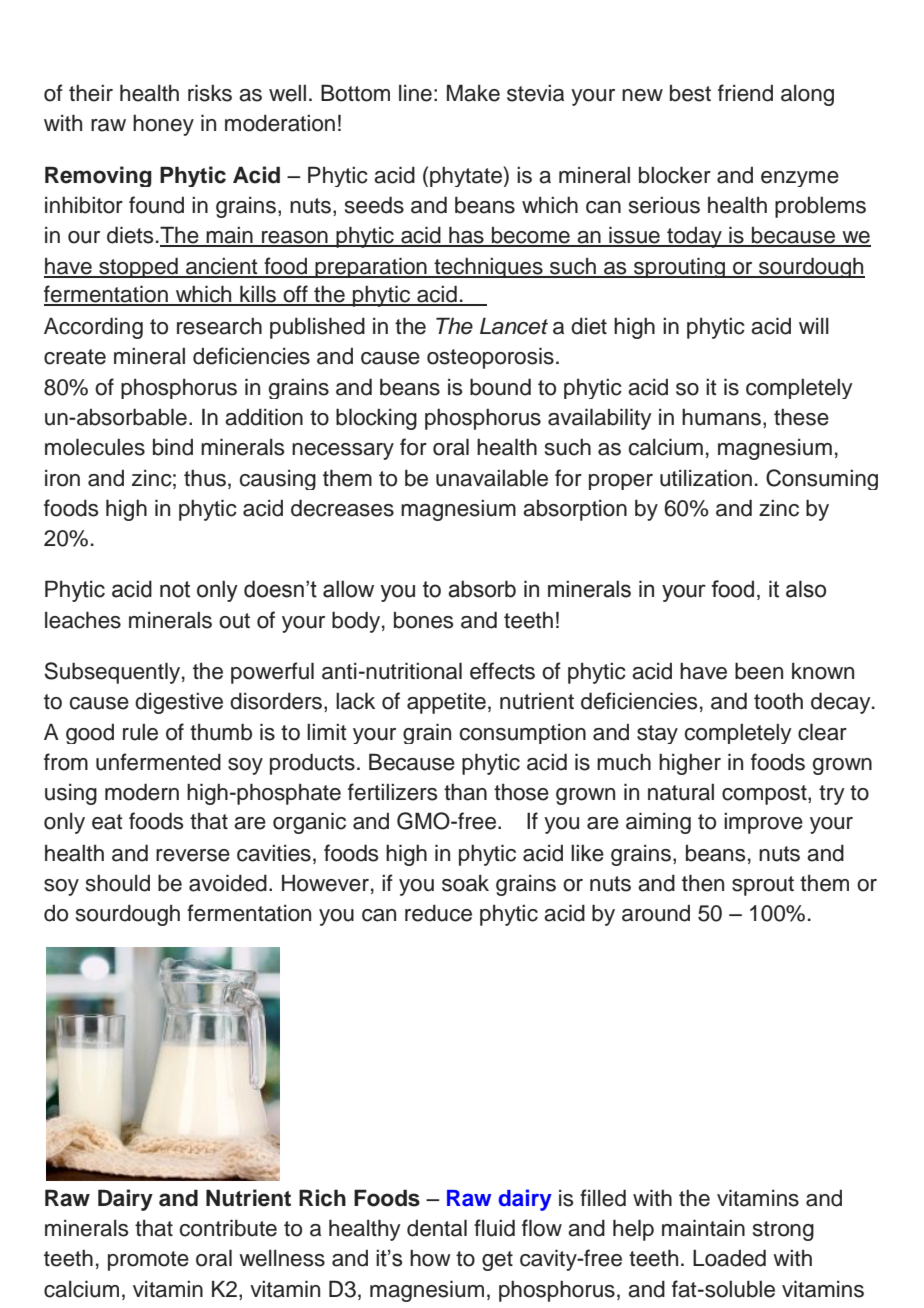  Describe the element at coordinates (205, 478) in the page. I see `thus` at that location.
